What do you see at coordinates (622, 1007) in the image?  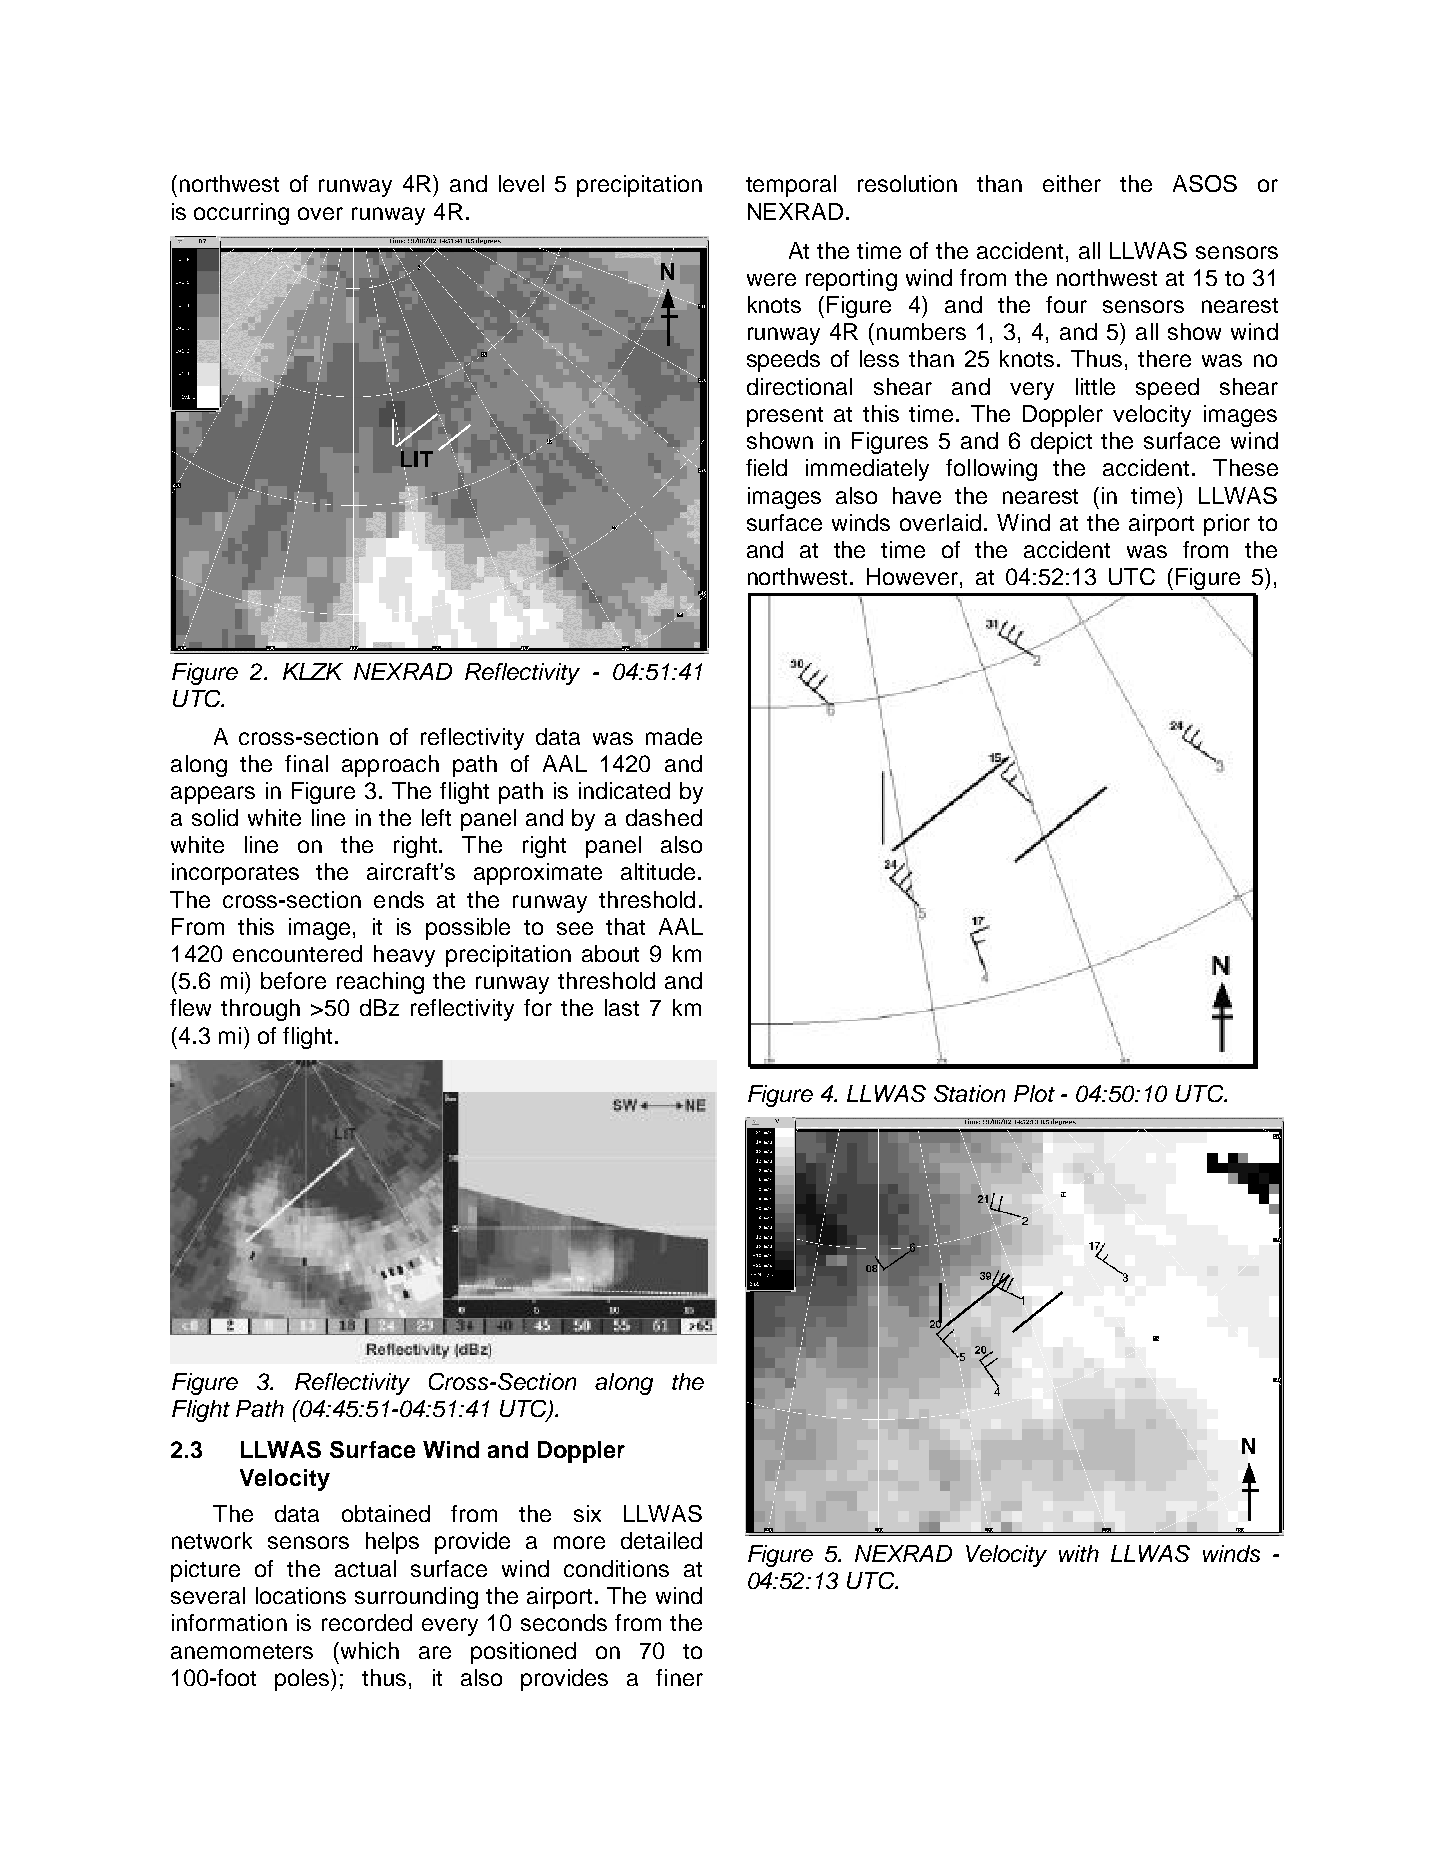 I see `last` at bounding box center [622, 1007].
